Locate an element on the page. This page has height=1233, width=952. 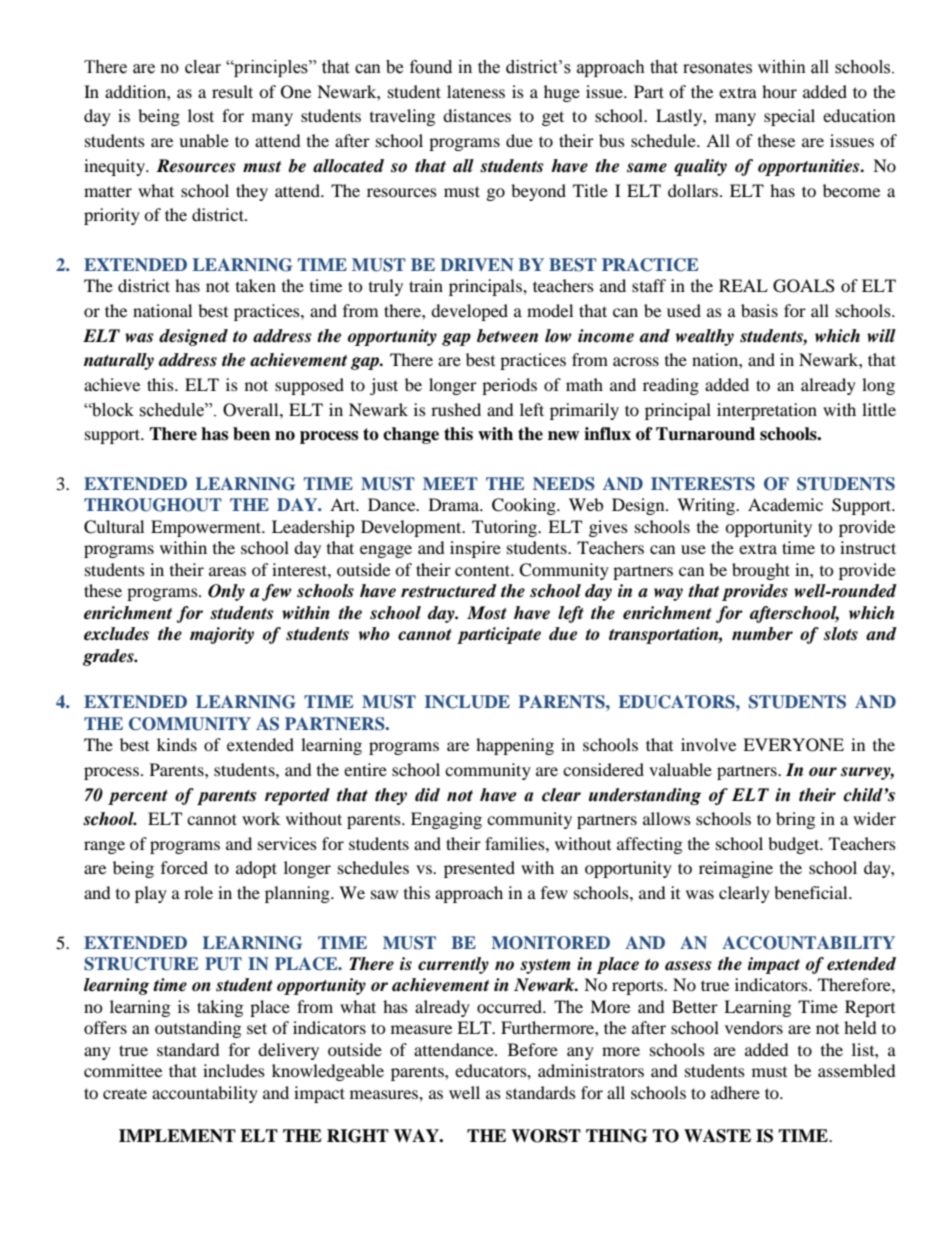
WORST is located at coordinates (546, 1136).
